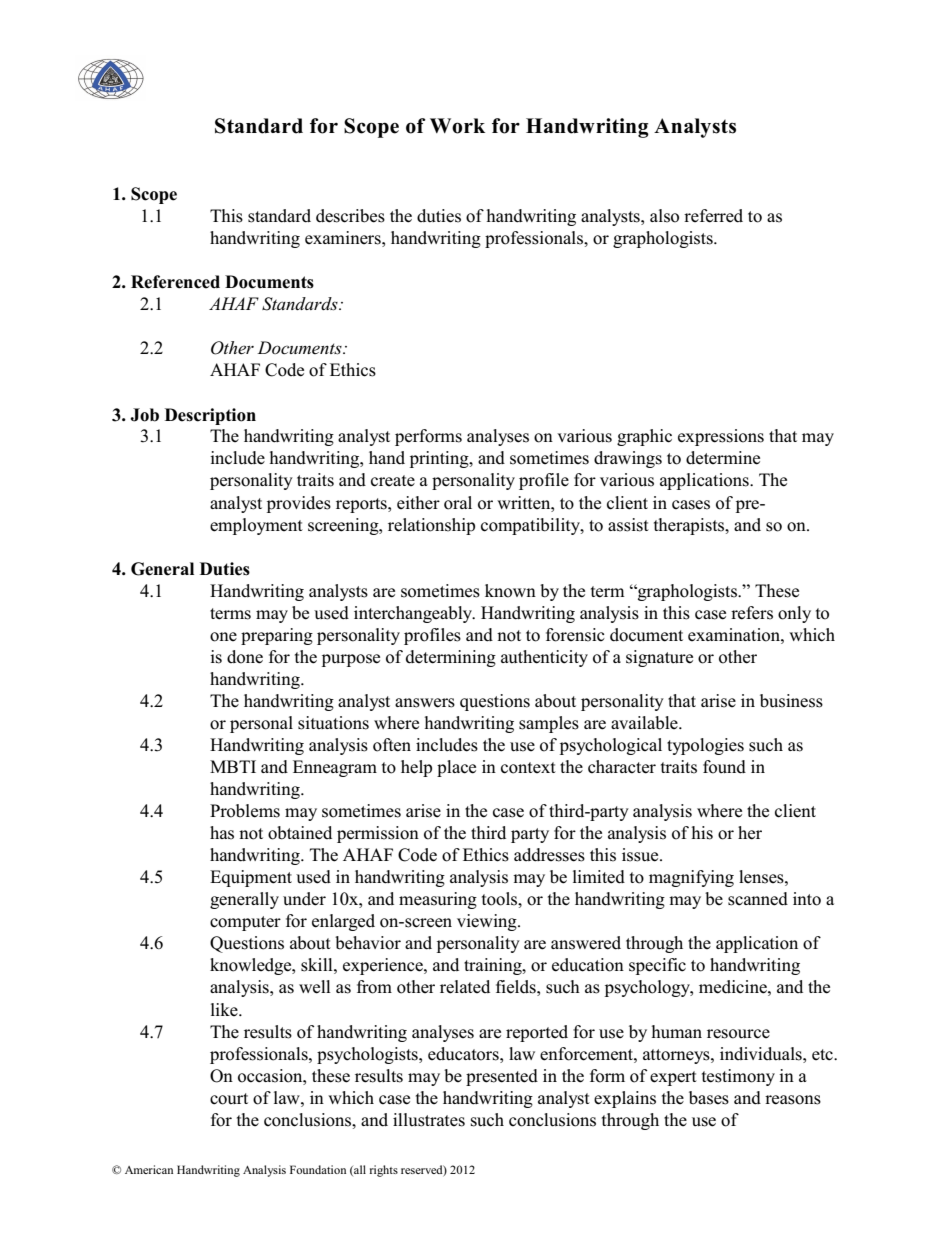 This document has height=1233, width=952. Describe the element at coordinates (229, 1099) in the document. I see `court` at that location.
